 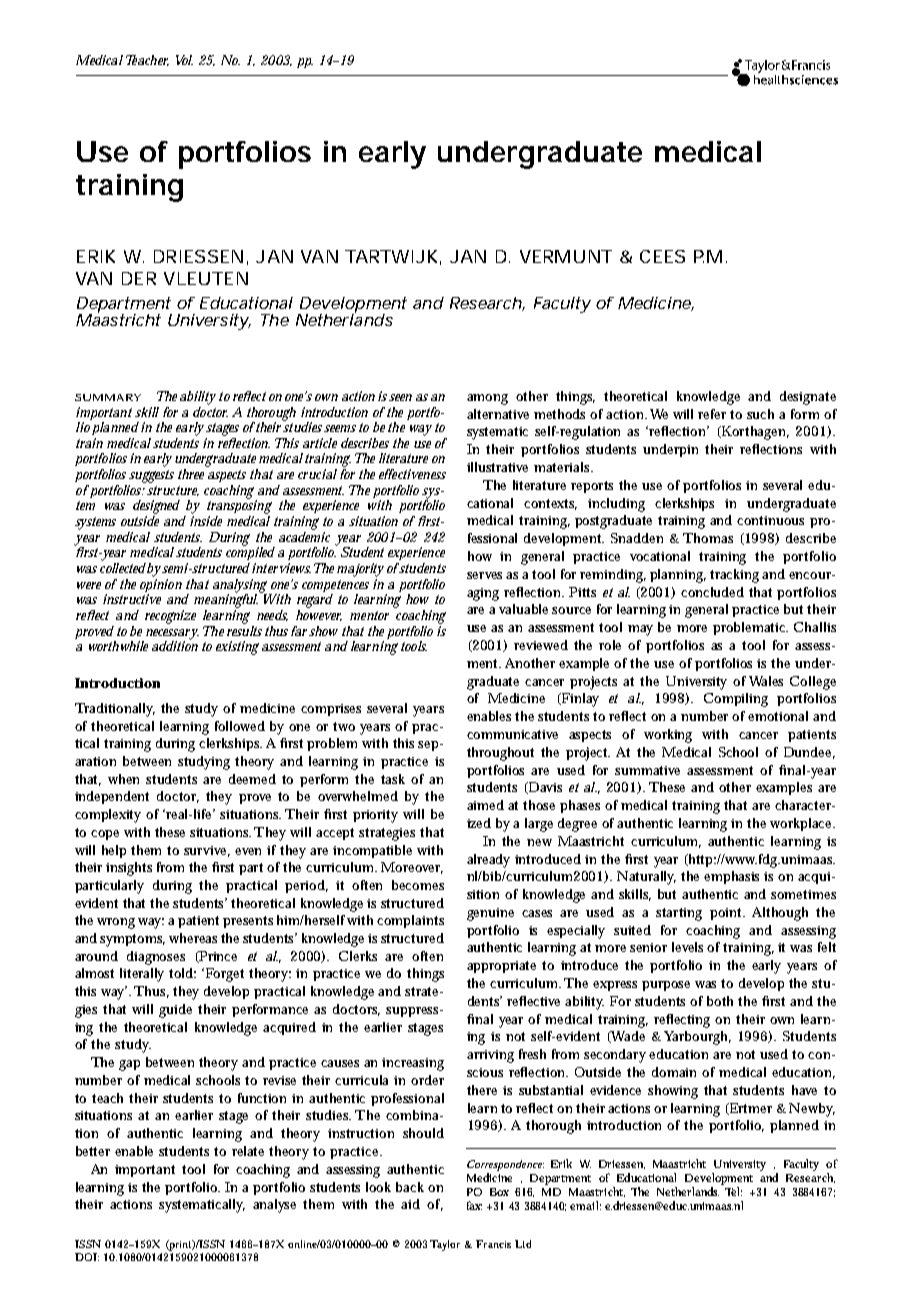 What do you see at coordinates (156, 958) in the page?
I see `diagnoses` at bounding box center [156, 958].
